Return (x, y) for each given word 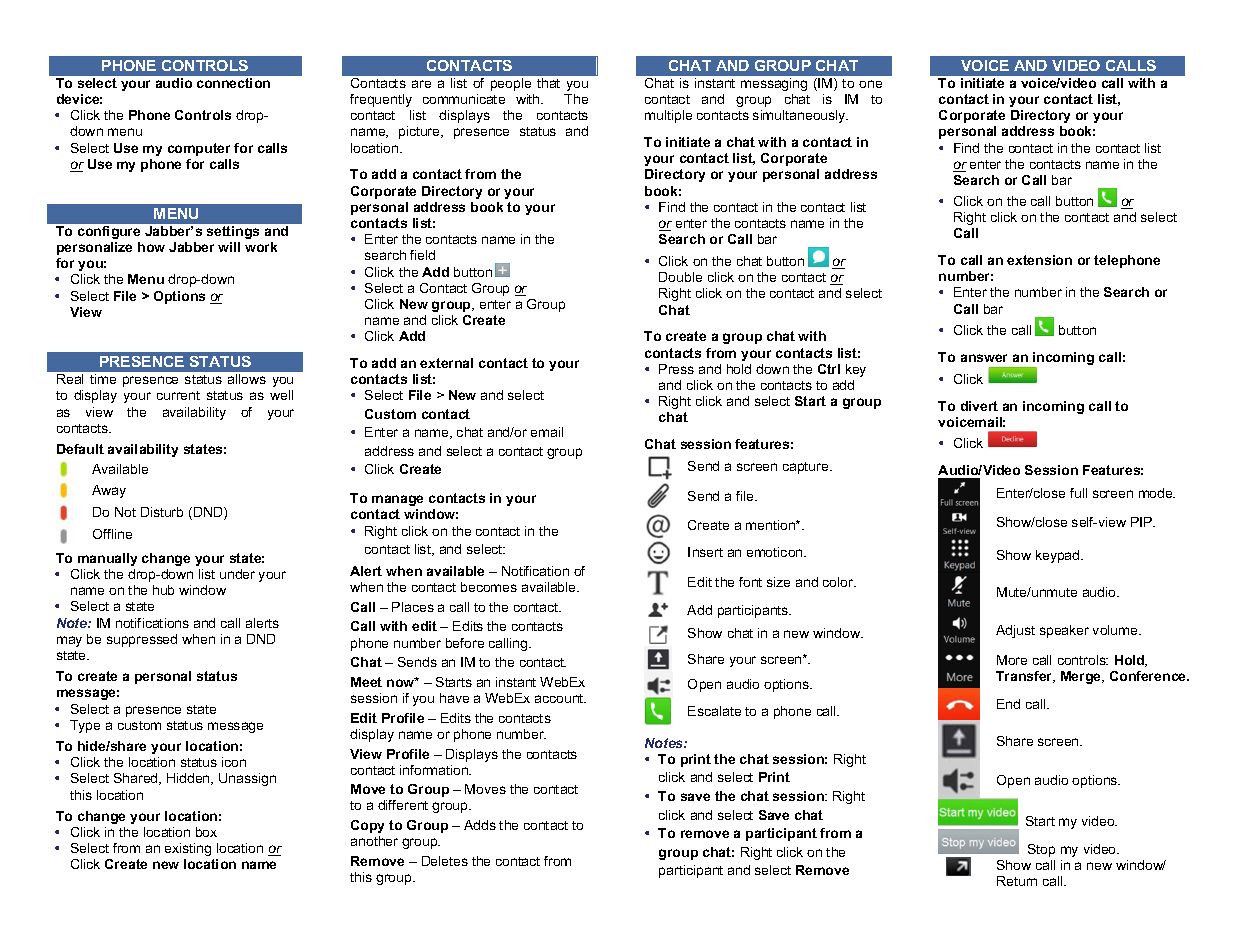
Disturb (162, 512)
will (229, 247)
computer (199, 149)
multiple (668, 116)
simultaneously (800, 116)
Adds (480, 825)
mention (771, 525)
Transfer (1025, 677)
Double (680, 277)
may (69, 641)
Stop (1041, 850)
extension (1039, 260)
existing (188, 849)
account (560, 698)
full (1078, 493)
